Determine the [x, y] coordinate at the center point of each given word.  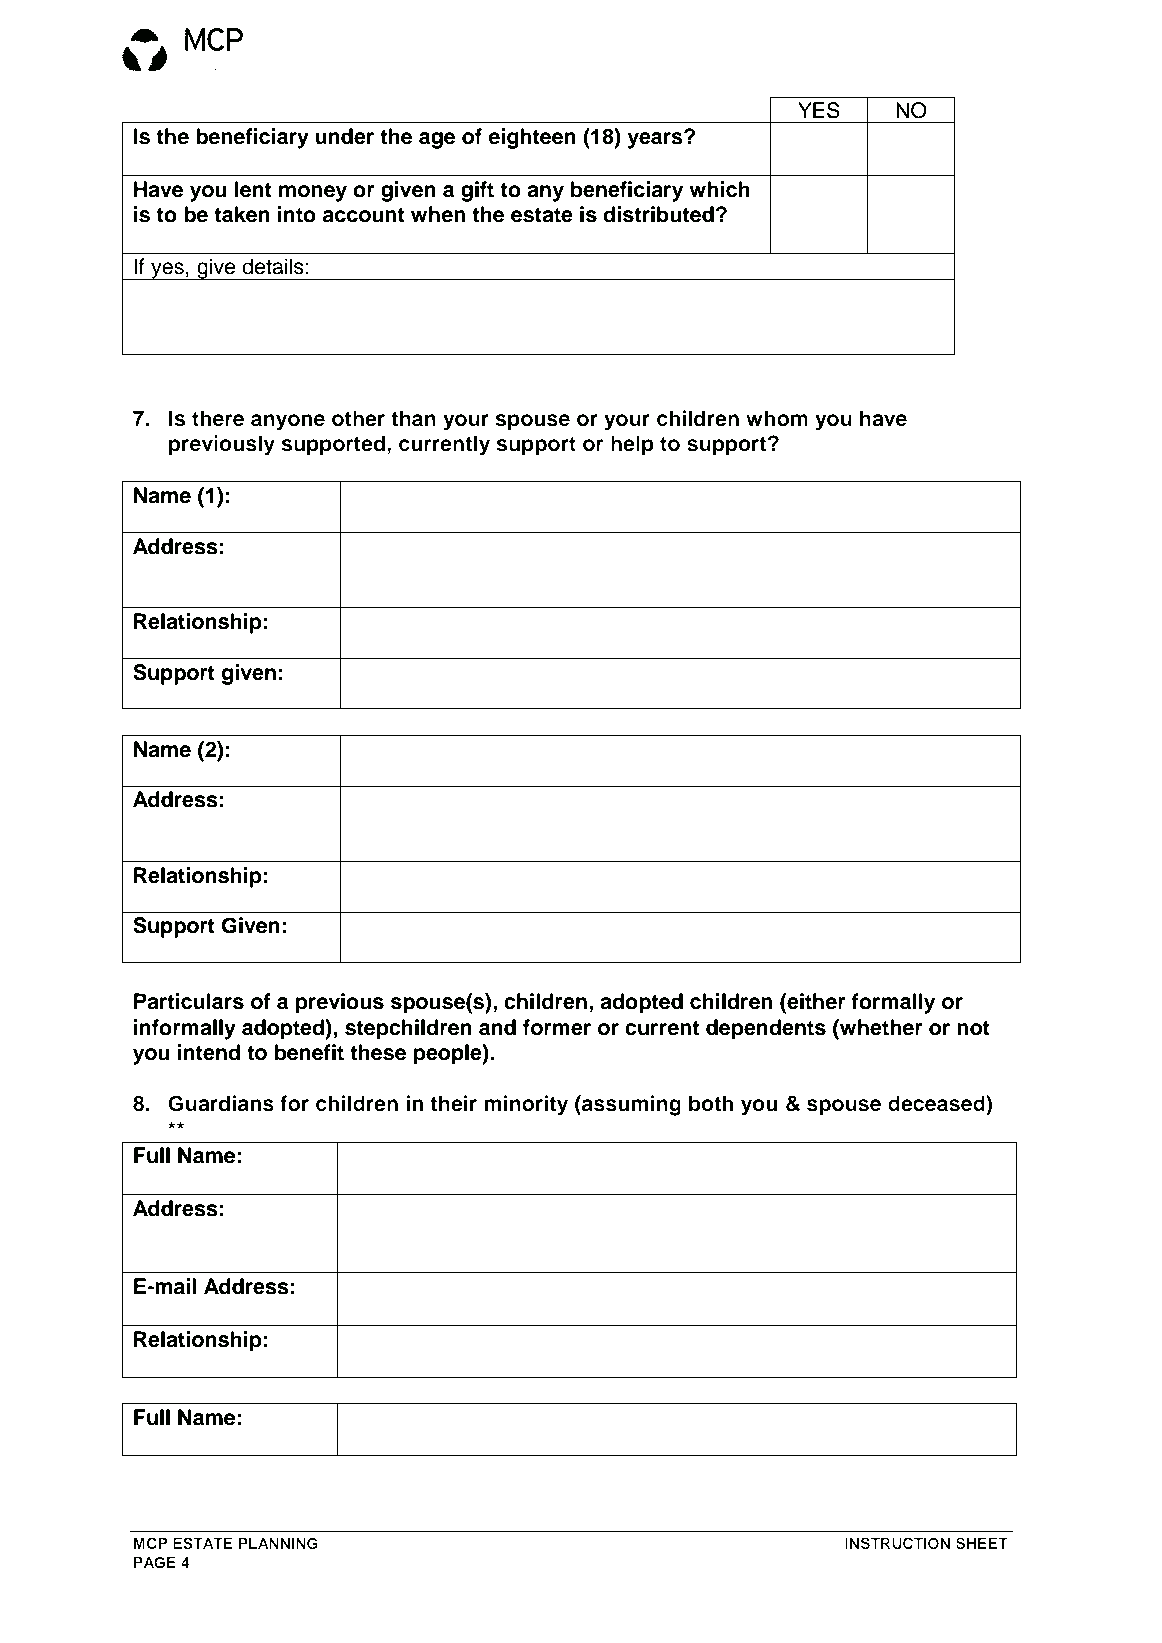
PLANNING [278, 1543]
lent [253, 189]
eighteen [532, 138]
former [557, 1027]
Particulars [189, 1001]
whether [880, 1027]
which [719, 189]
